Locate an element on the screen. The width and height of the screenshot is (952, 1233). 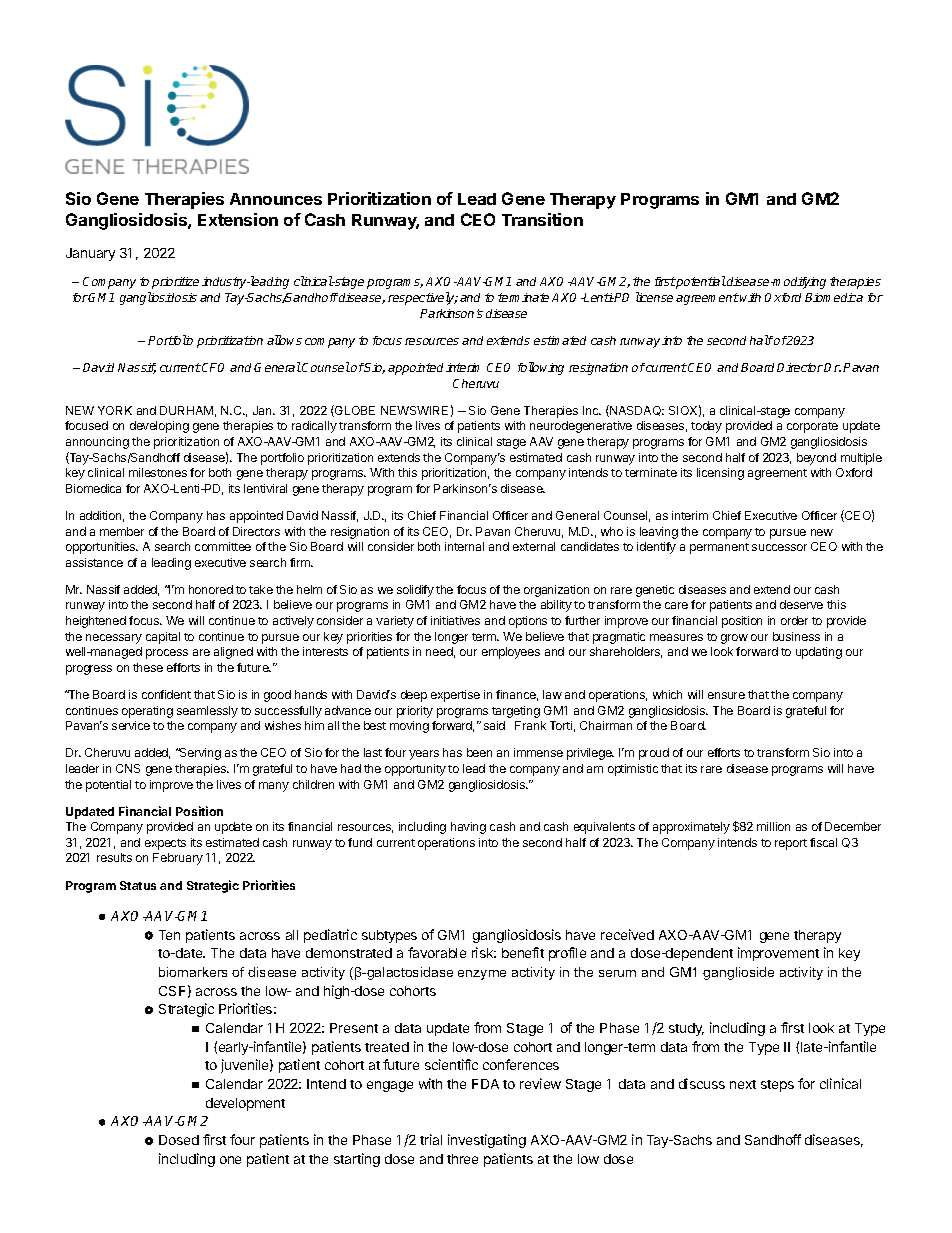
steps is located at coordinates (777, 1086).
